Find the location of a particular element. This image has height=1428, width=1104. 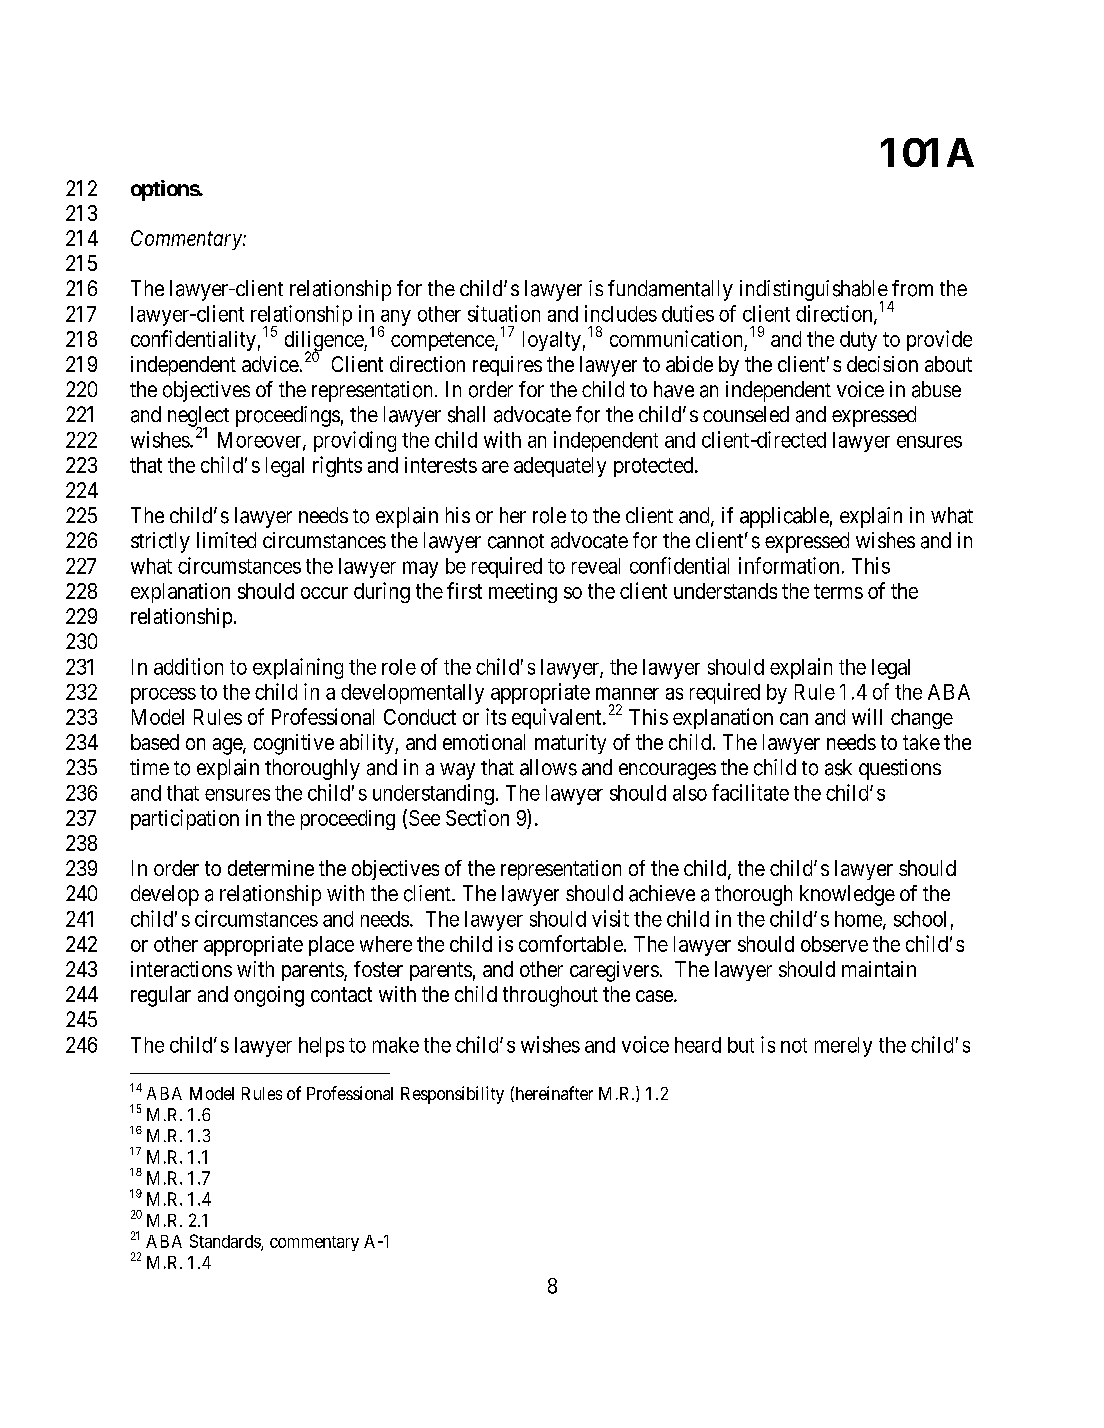

Standards is located at coordinates (226, 1242).
